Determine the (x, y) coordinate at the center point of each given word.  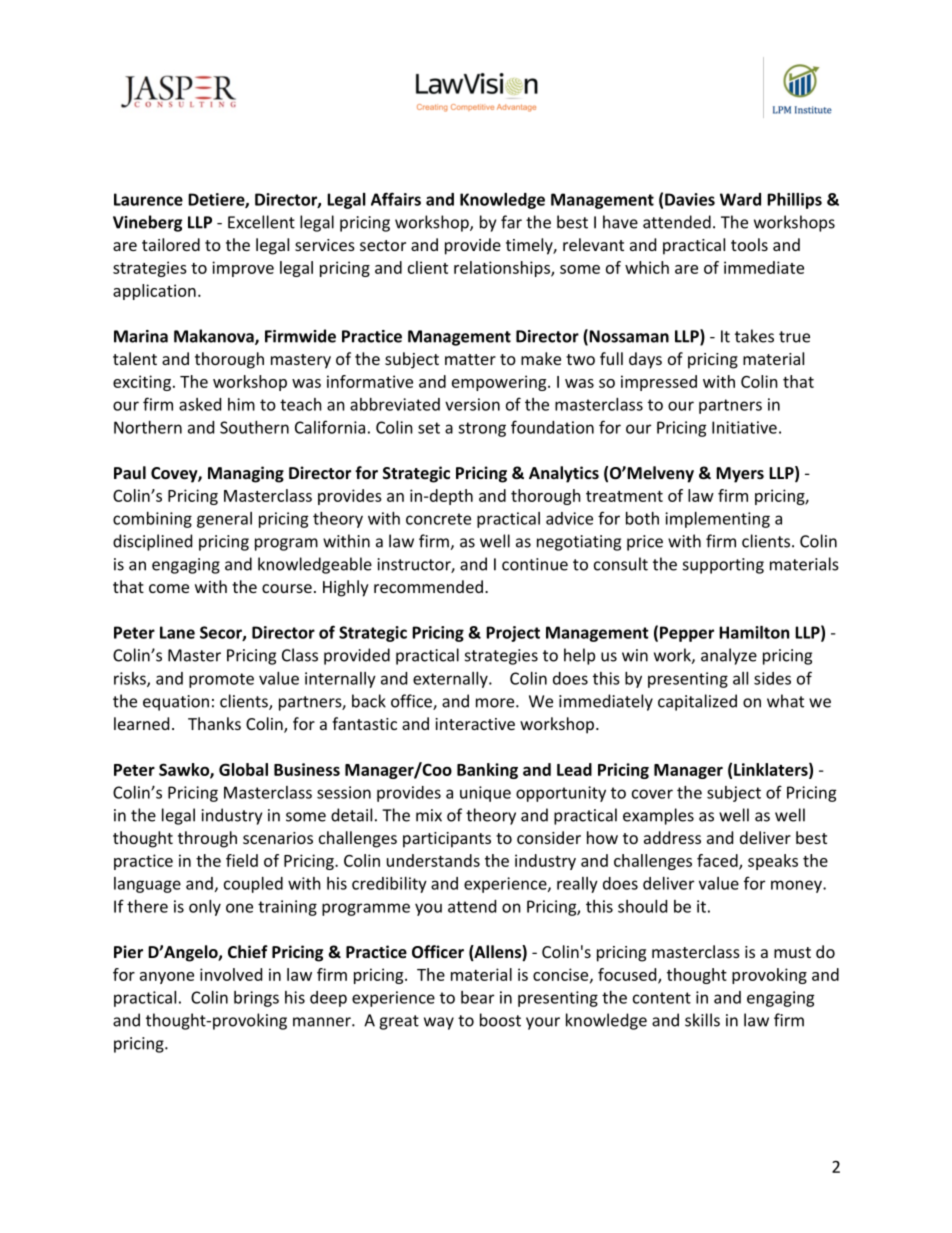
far (511, 222)
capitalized (697, 702)
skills (702, 1020)
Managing (246, 474)
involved (231, 974)
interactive (475, 724)
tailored (171, 244)
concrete (438, 519)
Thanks (214, 723)
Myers (740, 475)
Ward (740, 199)
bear (477, 997)
